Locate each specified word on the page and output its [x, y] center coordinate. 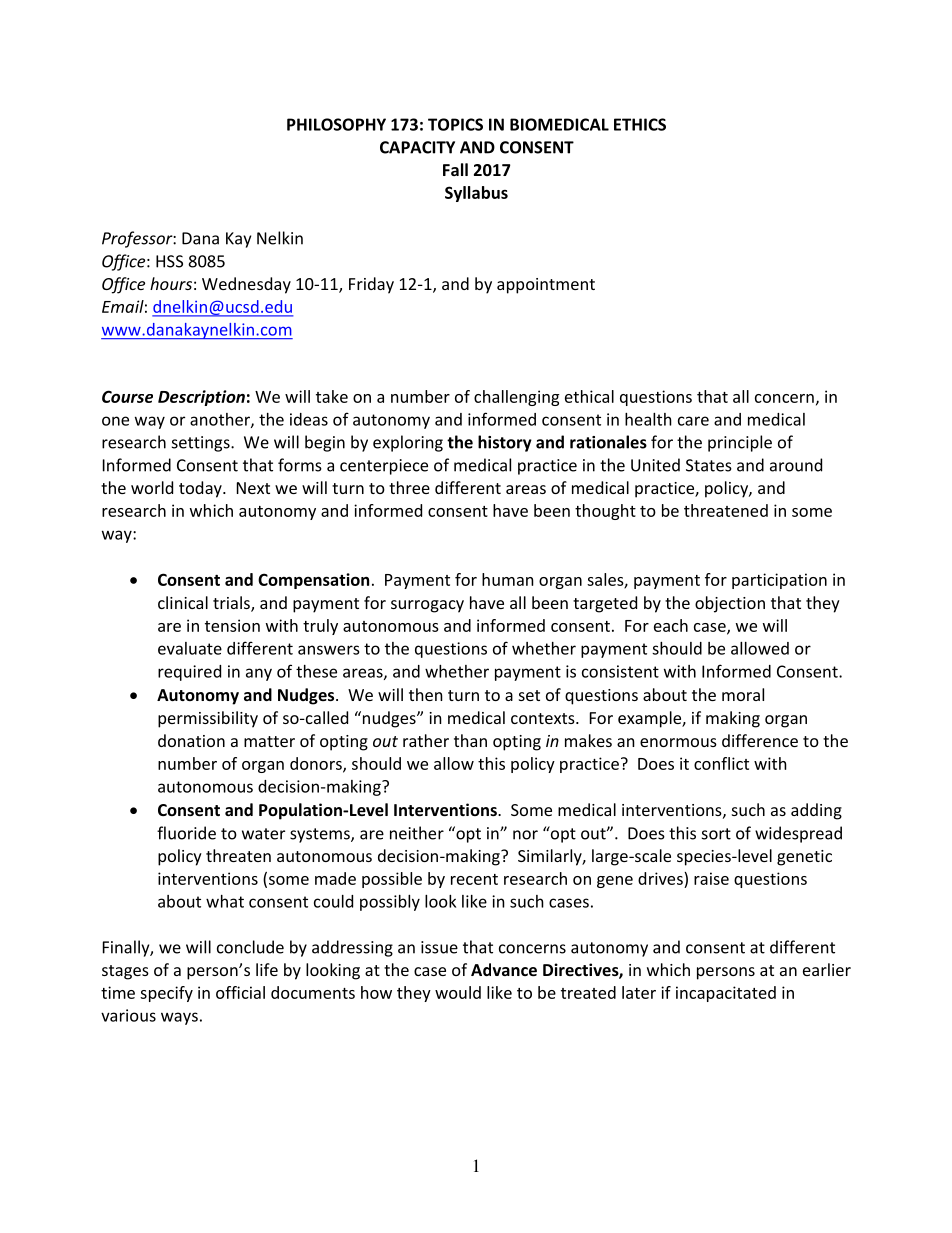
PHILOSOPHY [336, 124]
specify [166, 994]
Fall [455, 169]
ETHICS [640, 124]
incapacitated [726, 994]
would [458, 992]
